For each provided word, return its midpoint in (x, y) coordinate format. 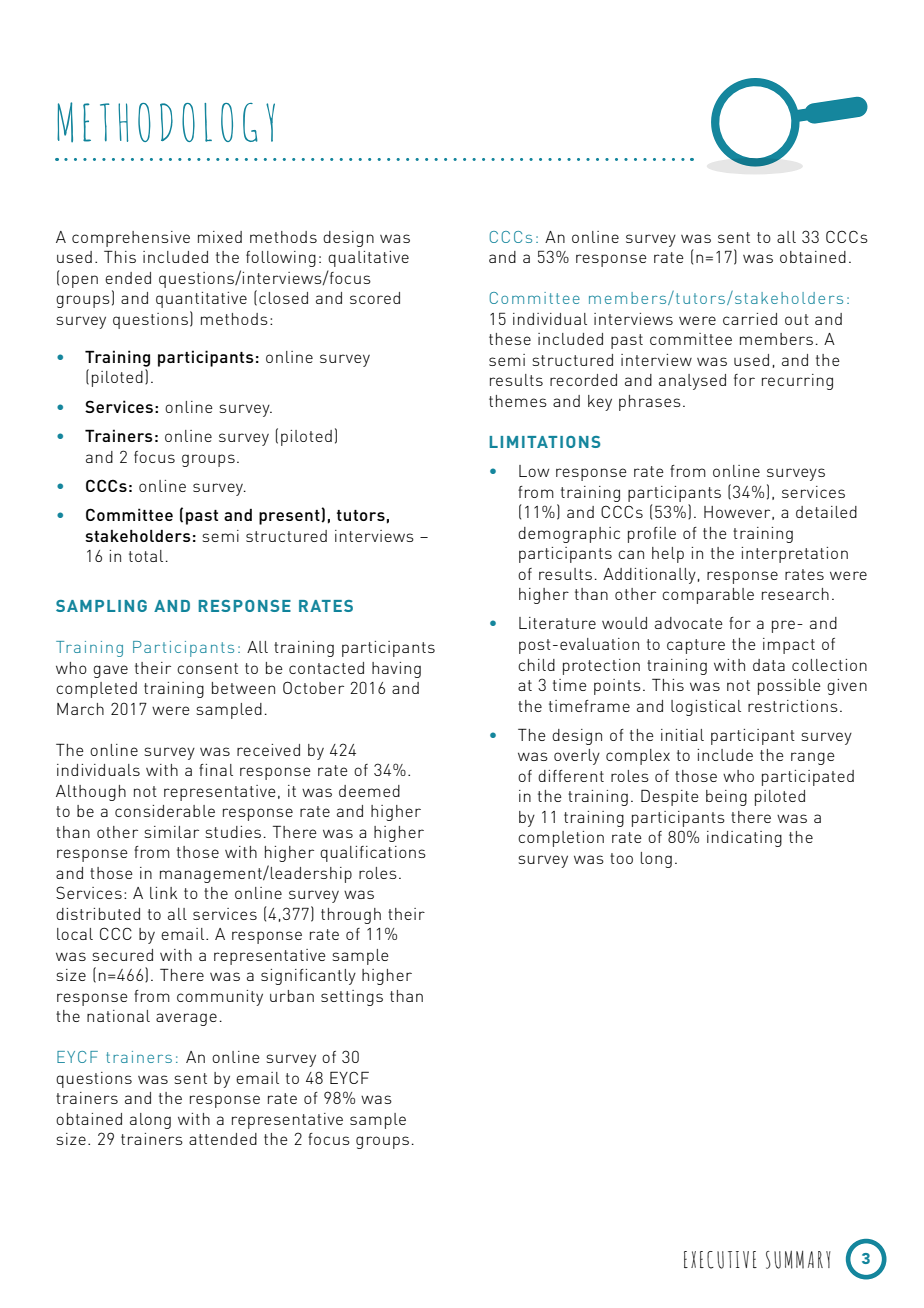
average (186, 1019)
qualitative (368, 259)
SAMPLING (101, 606)
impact (789, 646)
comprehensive (131, 239)
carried (750, 319)
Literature (557, 623)
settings (352, 998)
